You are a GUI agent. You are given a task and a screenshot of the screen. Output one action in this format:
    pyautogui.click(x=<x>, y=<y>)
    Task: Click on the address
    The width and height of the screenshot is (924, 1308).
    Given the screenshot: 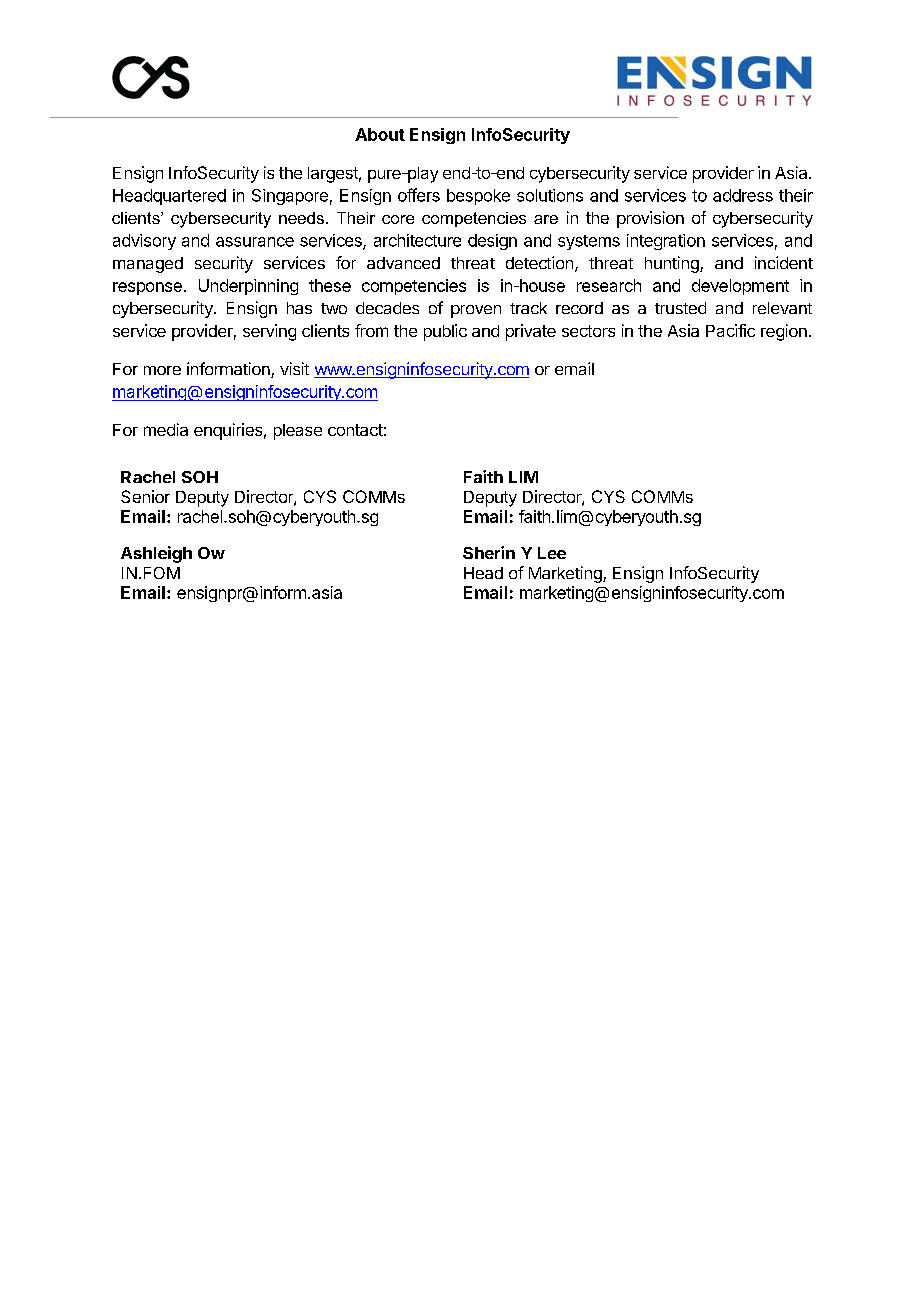 What is the action you would take?
    pyautogui.click(x=743, y=195)
